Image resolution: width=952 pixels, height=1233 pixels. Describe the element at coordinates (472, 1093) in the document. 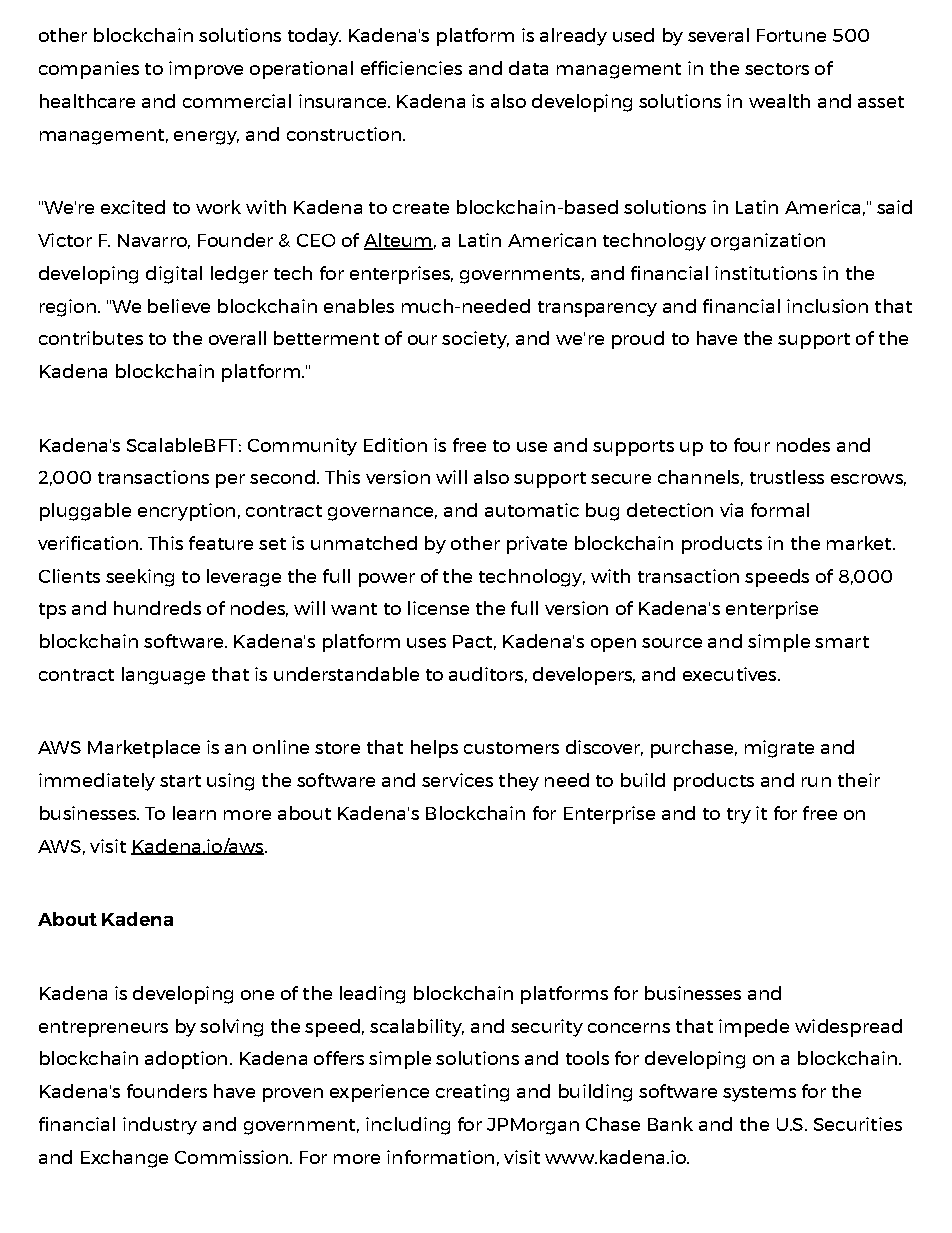

I see `creating` at that location.
